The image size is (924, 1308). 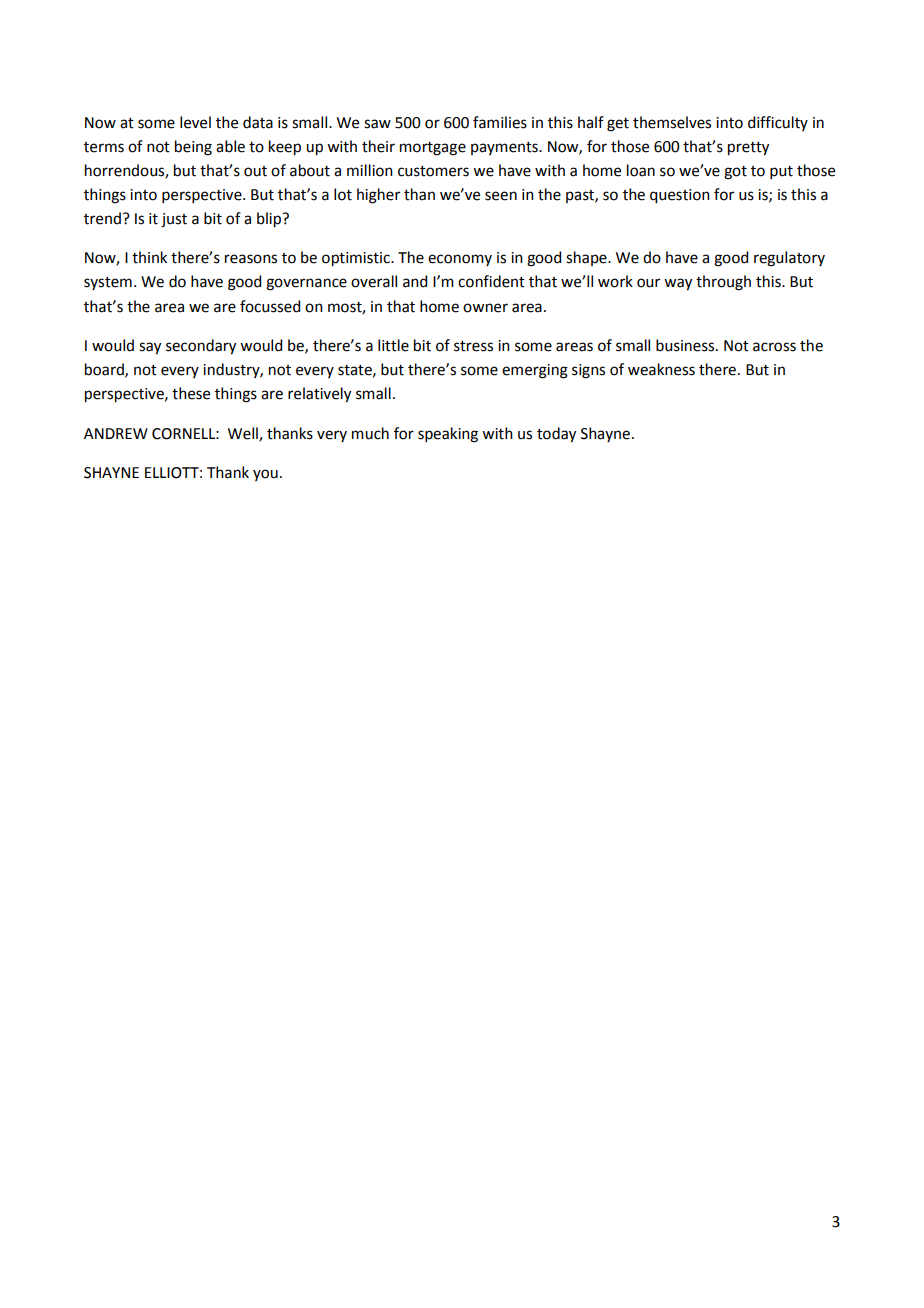 What do you see at coordinates (270, 306) in the image?
I see `focussed` at bounding box center [270, 306].
